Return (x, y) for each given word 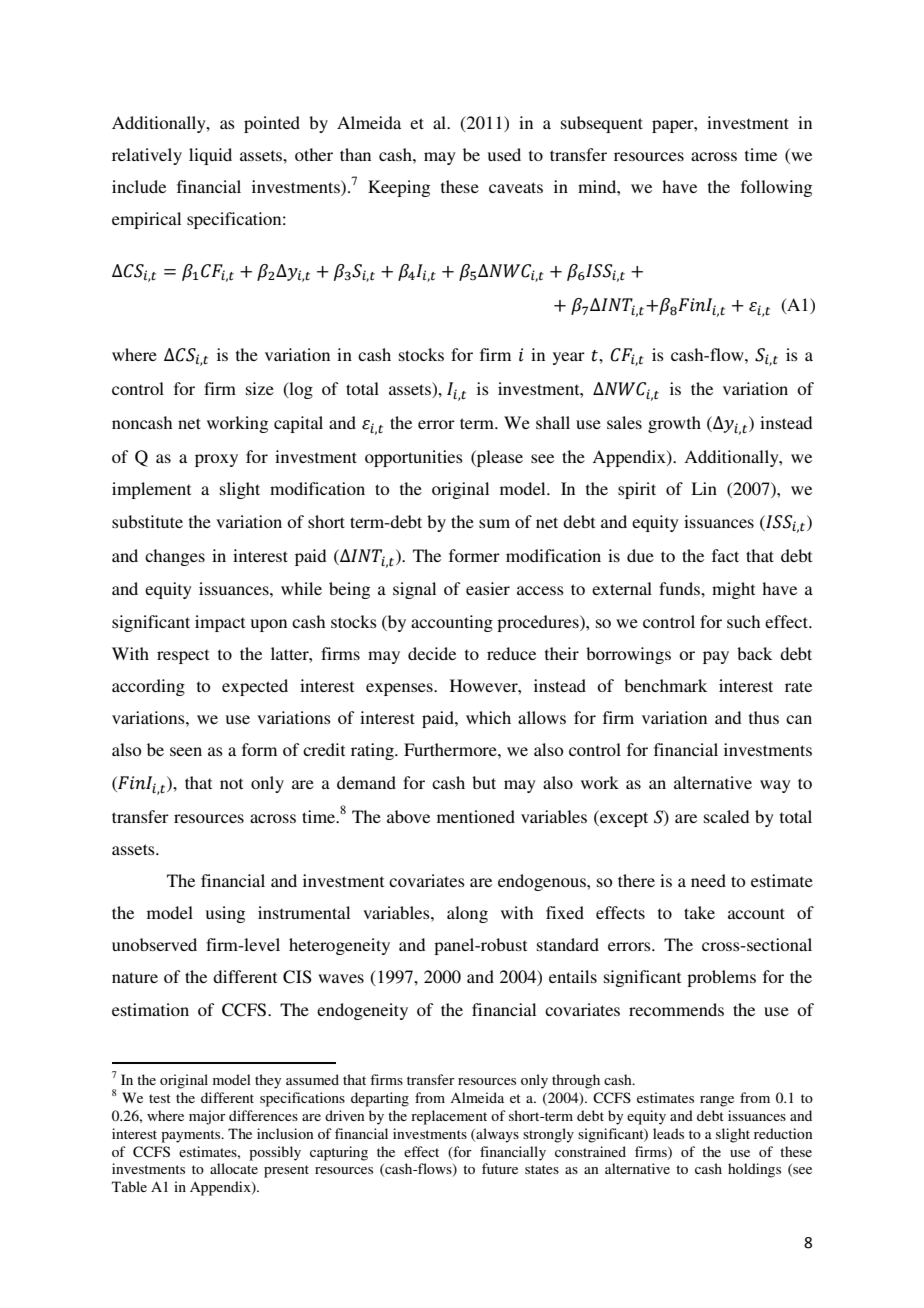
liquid (210, 156)
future (500, 1168)
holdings (754, 1170)
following (776, 188)
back (754, 653)
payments (192, 1136)
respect (183, 656)
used (504, 154)
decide (432, 653)
